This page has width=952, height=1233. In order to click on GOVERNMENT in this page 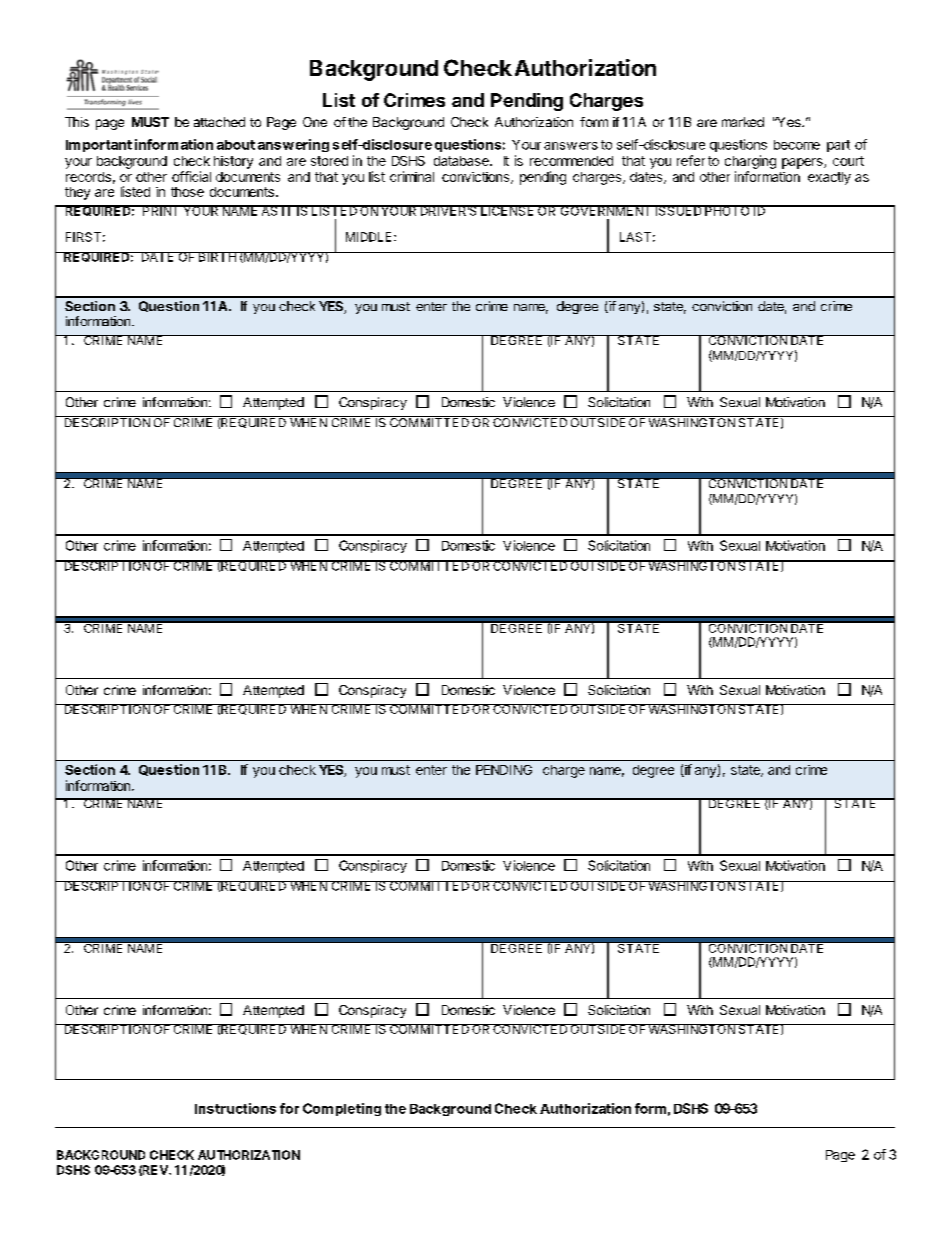, I will do `click(605, 210)`.
